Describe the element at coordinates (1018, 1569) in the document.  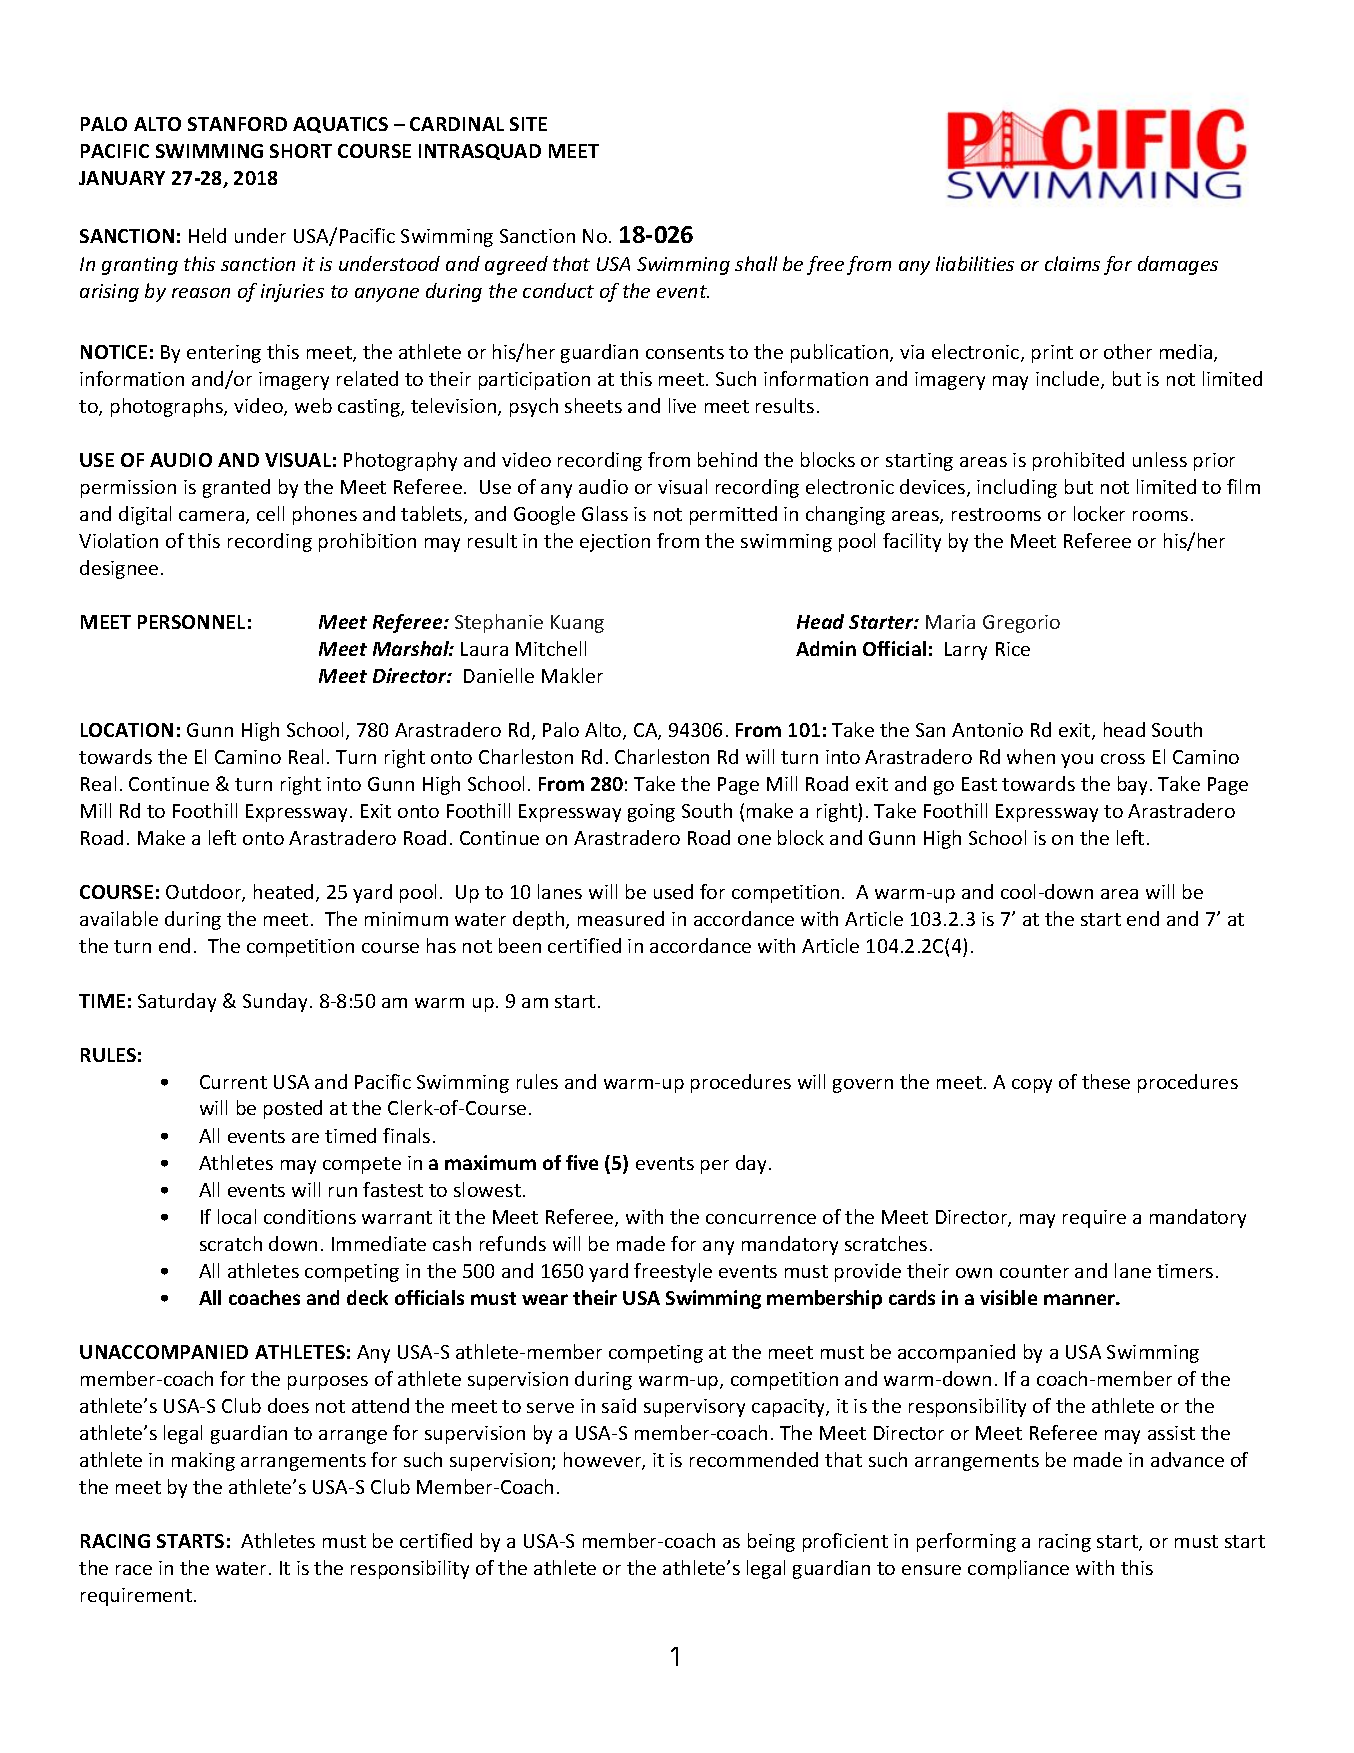
I see `compliance` at that location.
